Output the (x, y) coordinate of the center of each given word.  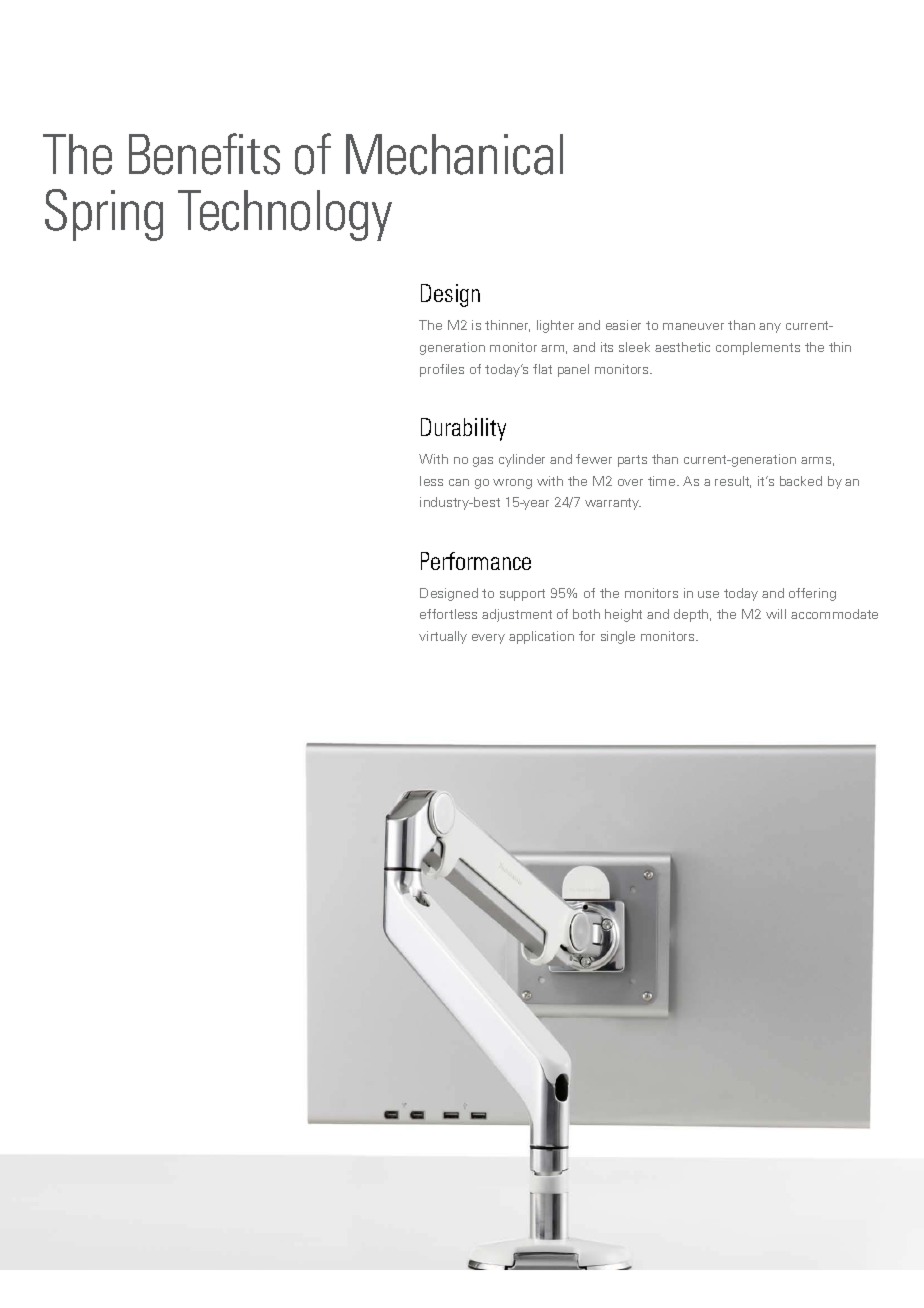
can (459, 482)
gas (483, 462)
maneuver (693, 326)
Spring (104, 215)
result (733, 482)
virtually (443, 637)
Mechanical (454, 154)
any (770, 328)
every (488, 639)
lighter (555, 326)
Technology (285, 215)
